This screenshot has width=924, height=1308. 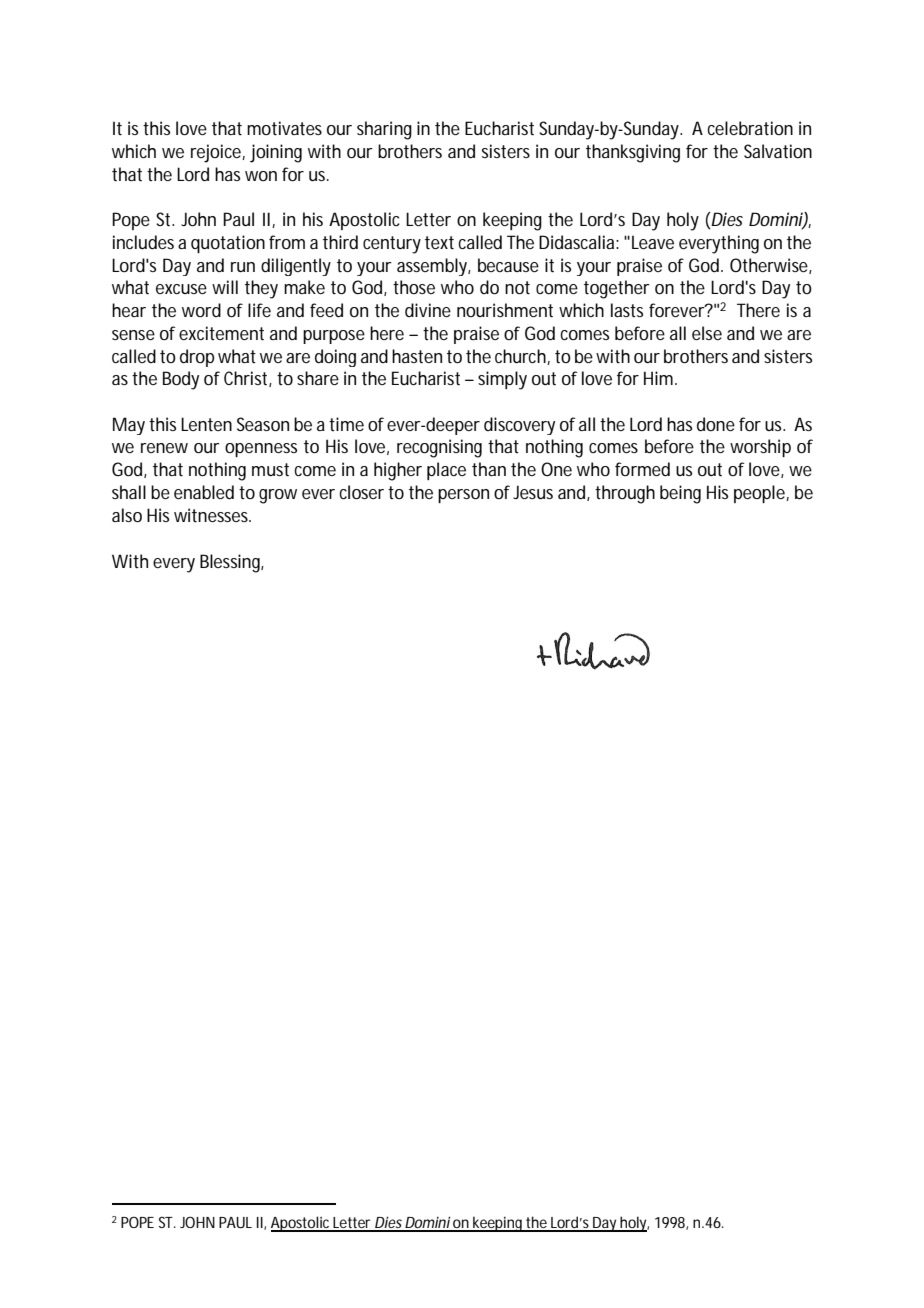 I want to click on Blessing, so click(x=232, y=563).
